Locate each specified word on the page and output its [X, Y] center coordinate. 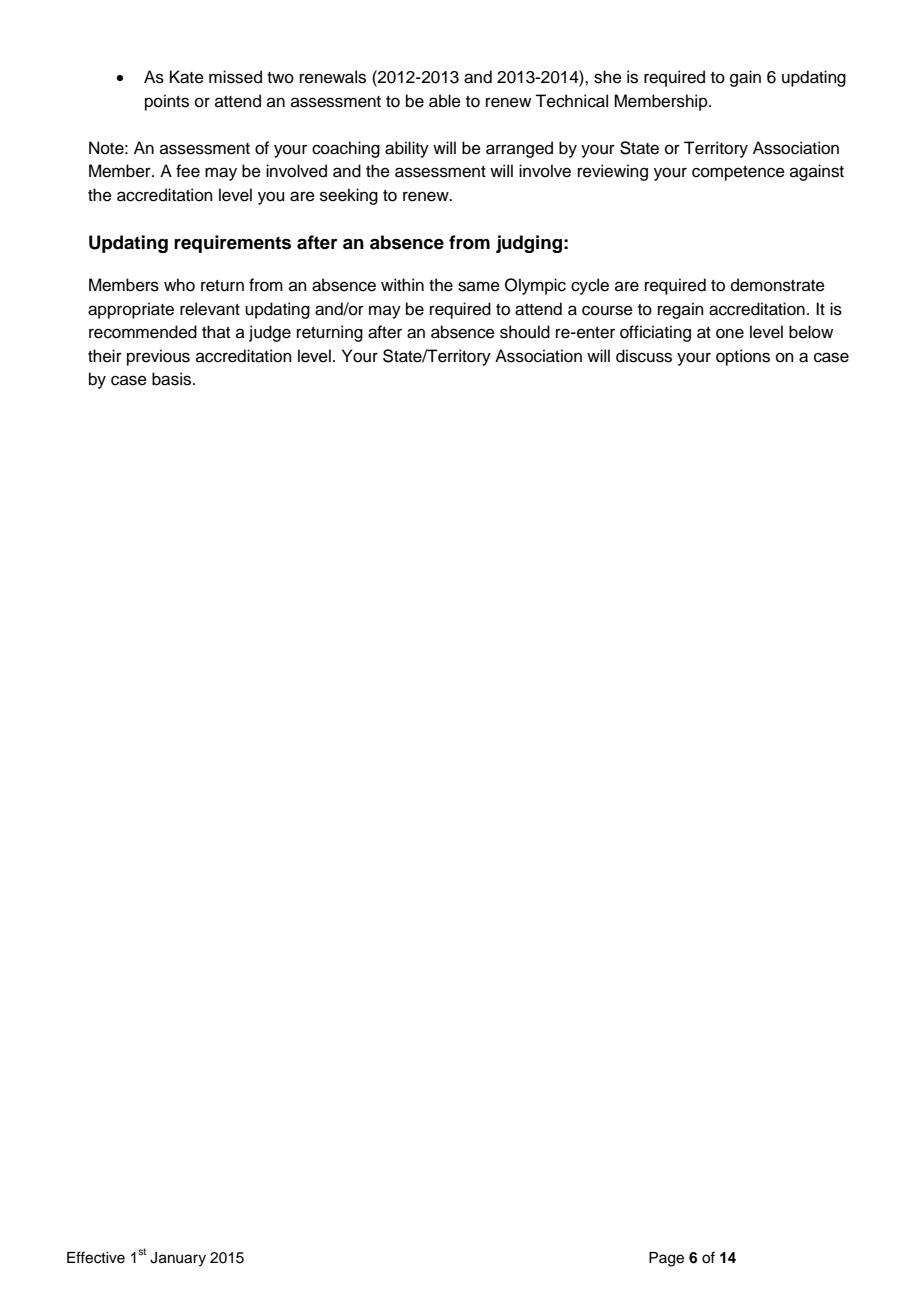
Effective [96, 1257]
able [445, 101]
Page [666, 1259]
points [167, 102]
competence [738, 173]
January [178, 1259]
